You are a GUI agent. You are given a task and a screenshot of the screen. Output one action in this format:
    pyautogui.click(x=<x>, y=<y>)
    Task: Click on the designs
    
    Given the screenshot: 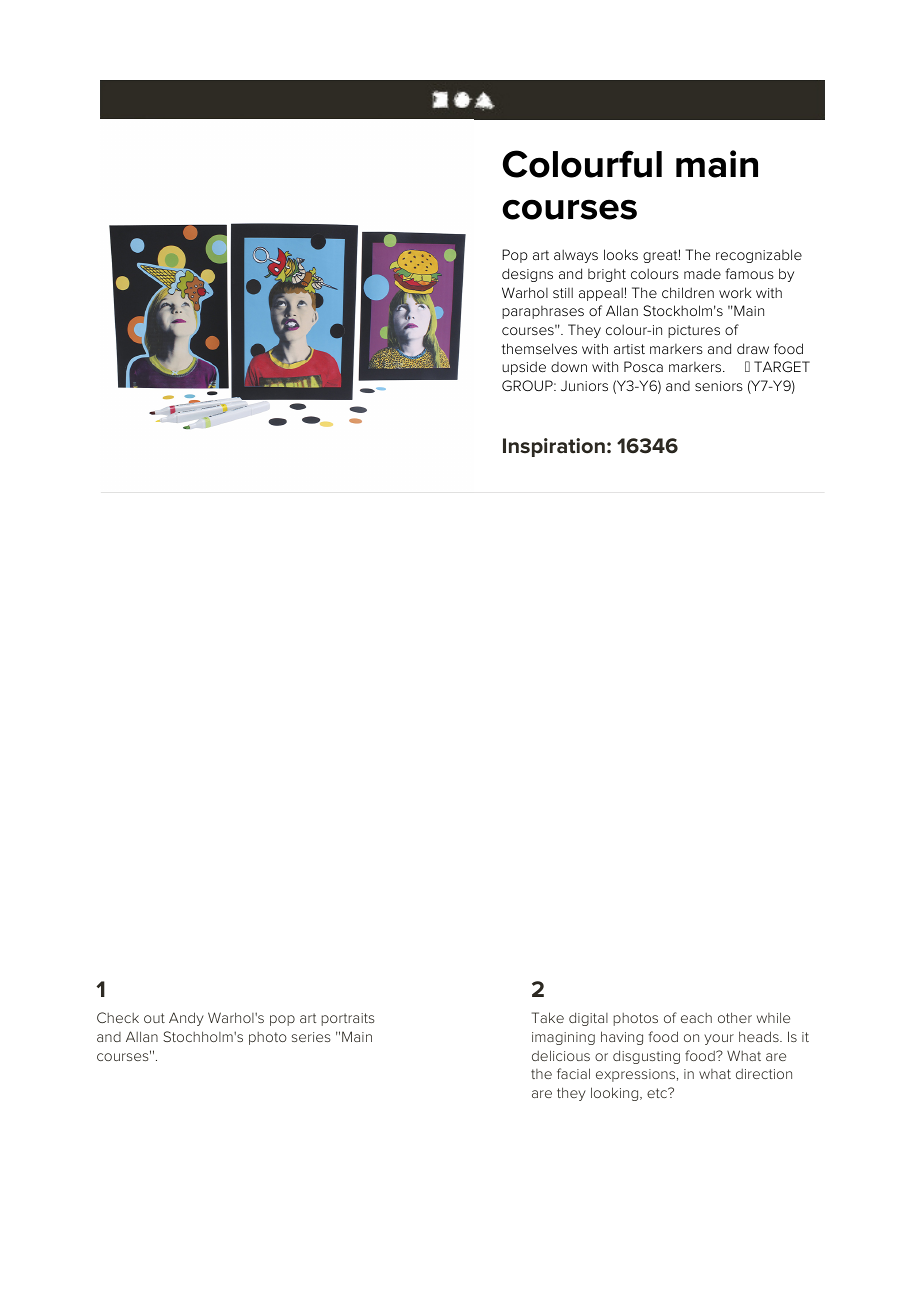 What is the action you would take?
    pyautogui.click(x=527, y=275)
